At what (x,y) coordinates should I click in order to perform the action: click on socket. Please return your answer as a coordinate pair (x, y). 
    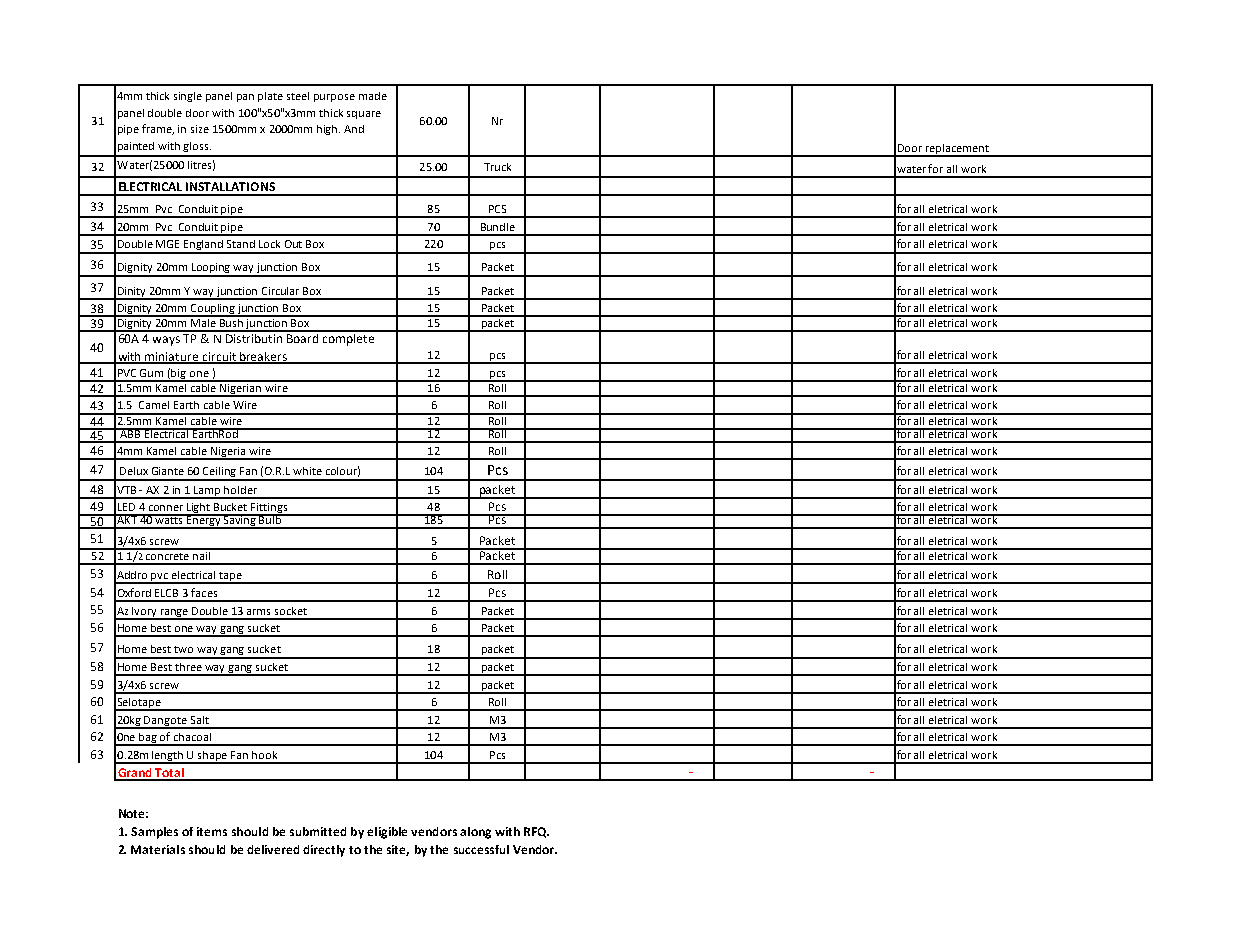
    Looking at the image, I should click on (291, 611).
